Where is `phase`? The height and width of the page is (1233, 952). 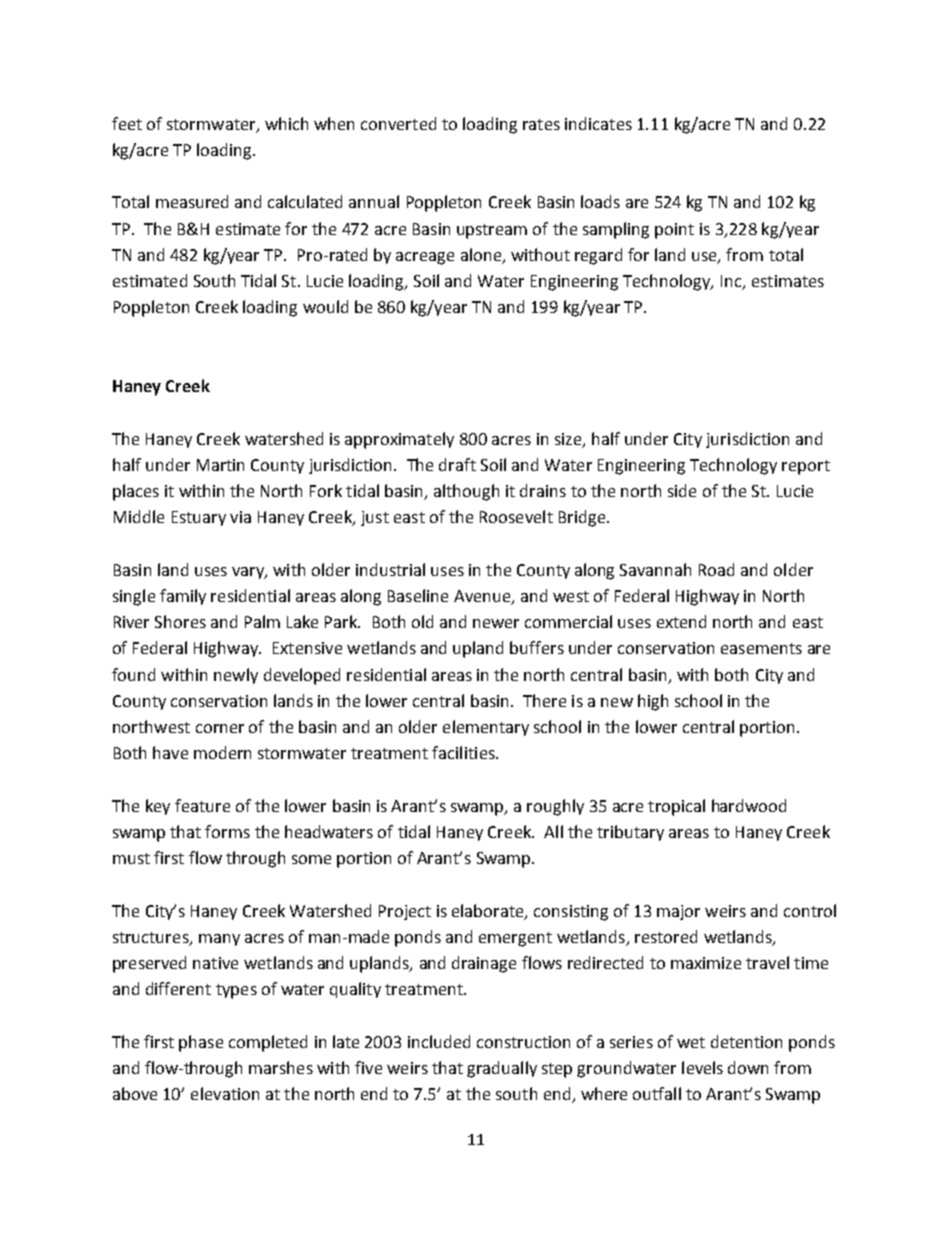 phase is located at coordinates (201, 1043).
